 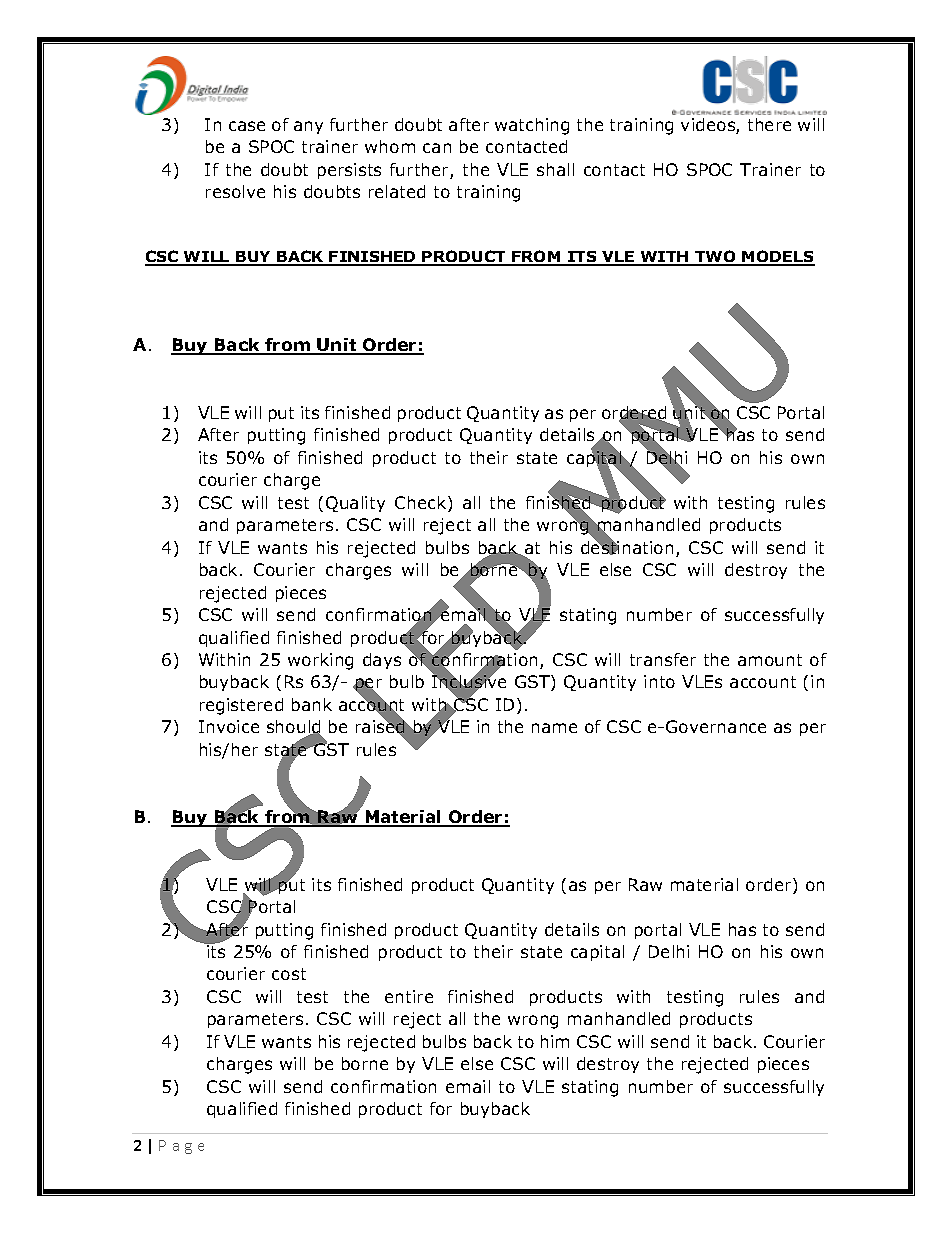 I want to click on watching, so click(x=532, y=126).
